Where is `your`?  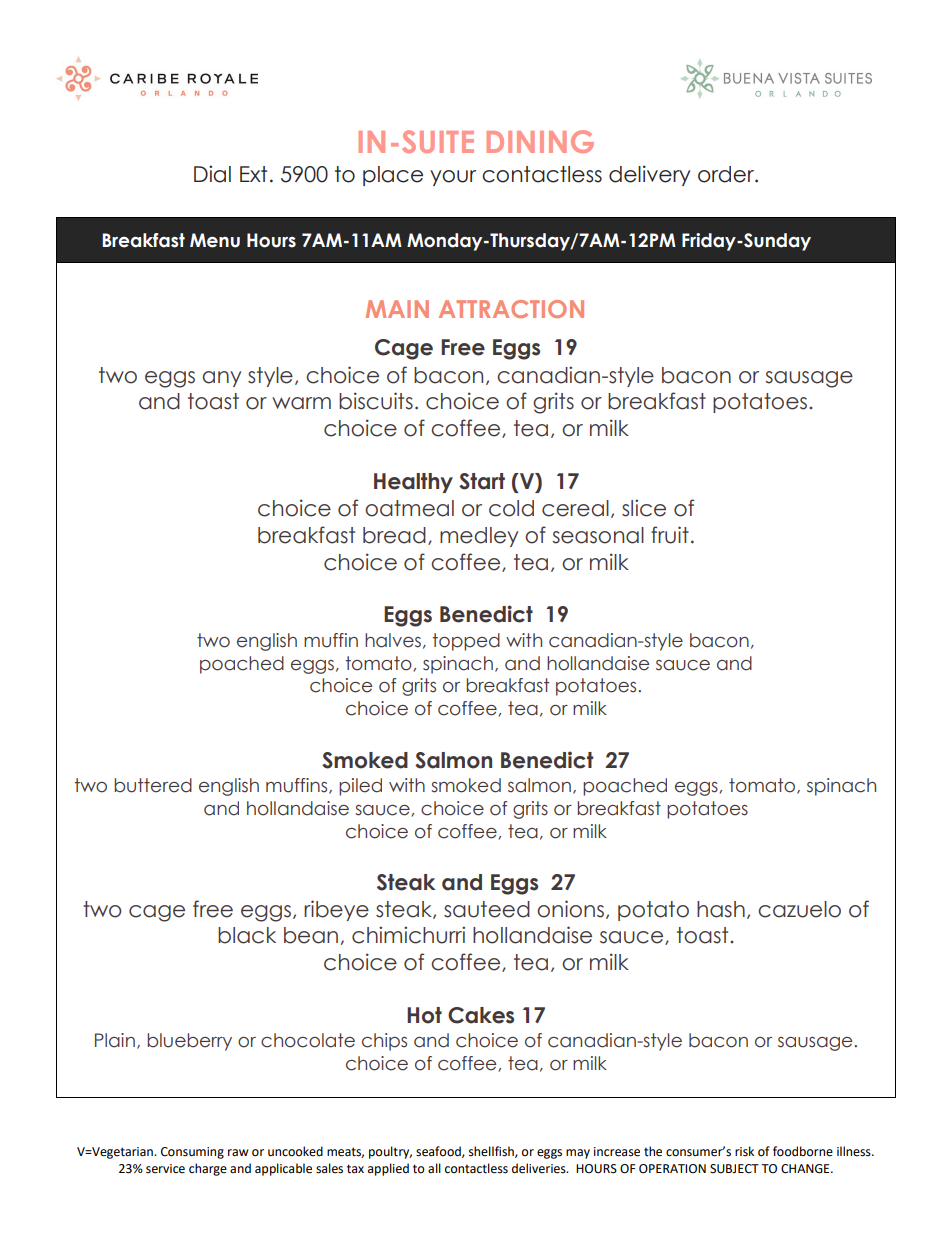
your is located at coordinates (453, 178).
